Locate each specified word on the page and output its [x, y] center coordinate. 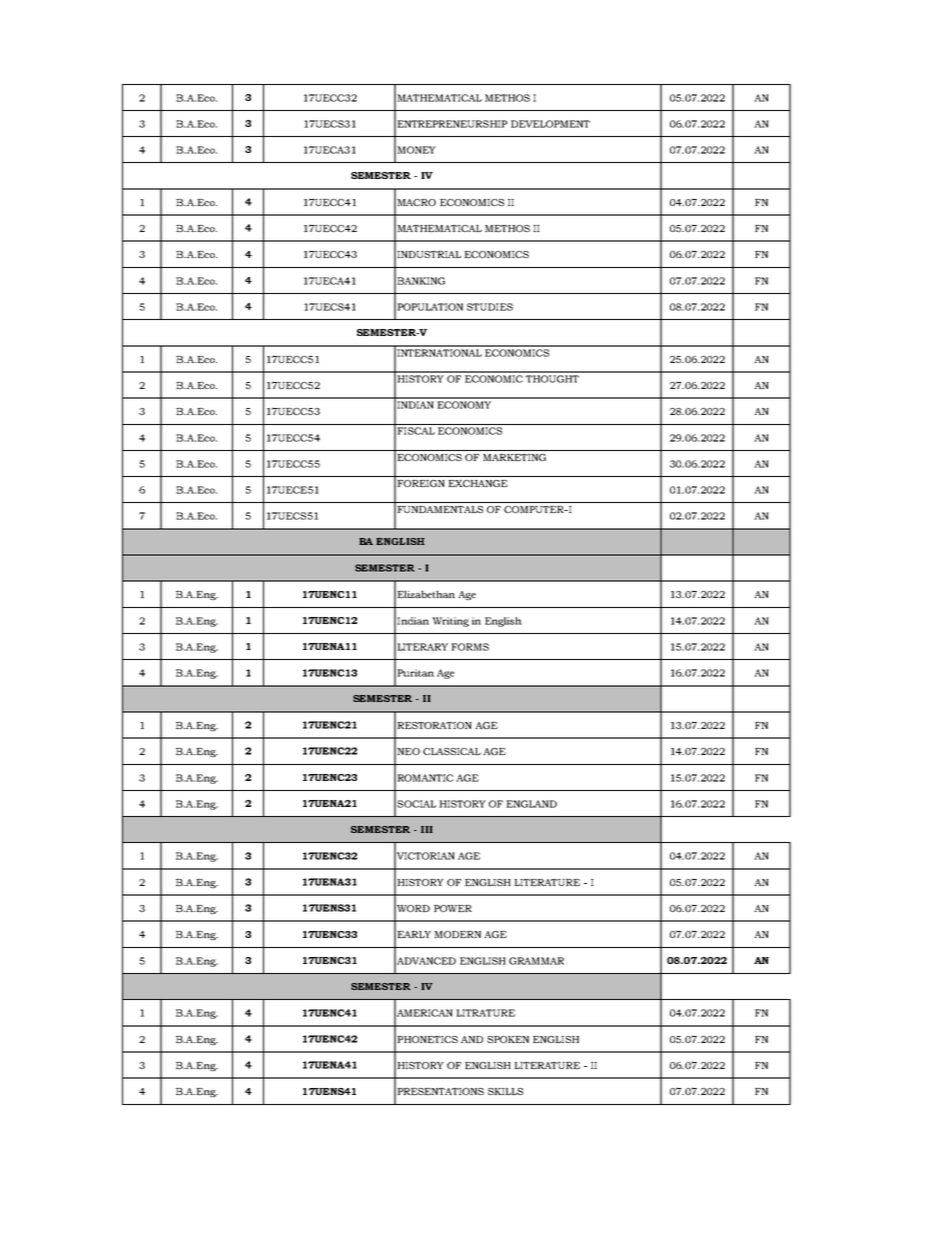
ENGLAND [531, 804]
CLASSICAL [452, 751]
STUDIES [490, 307]
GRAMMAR [536, 961]
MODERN [457, 934]
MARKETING [514, 457]
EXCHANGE [478, 483]
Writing [450, 622]
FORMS [470, 647]
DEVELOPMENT [550, 124]
